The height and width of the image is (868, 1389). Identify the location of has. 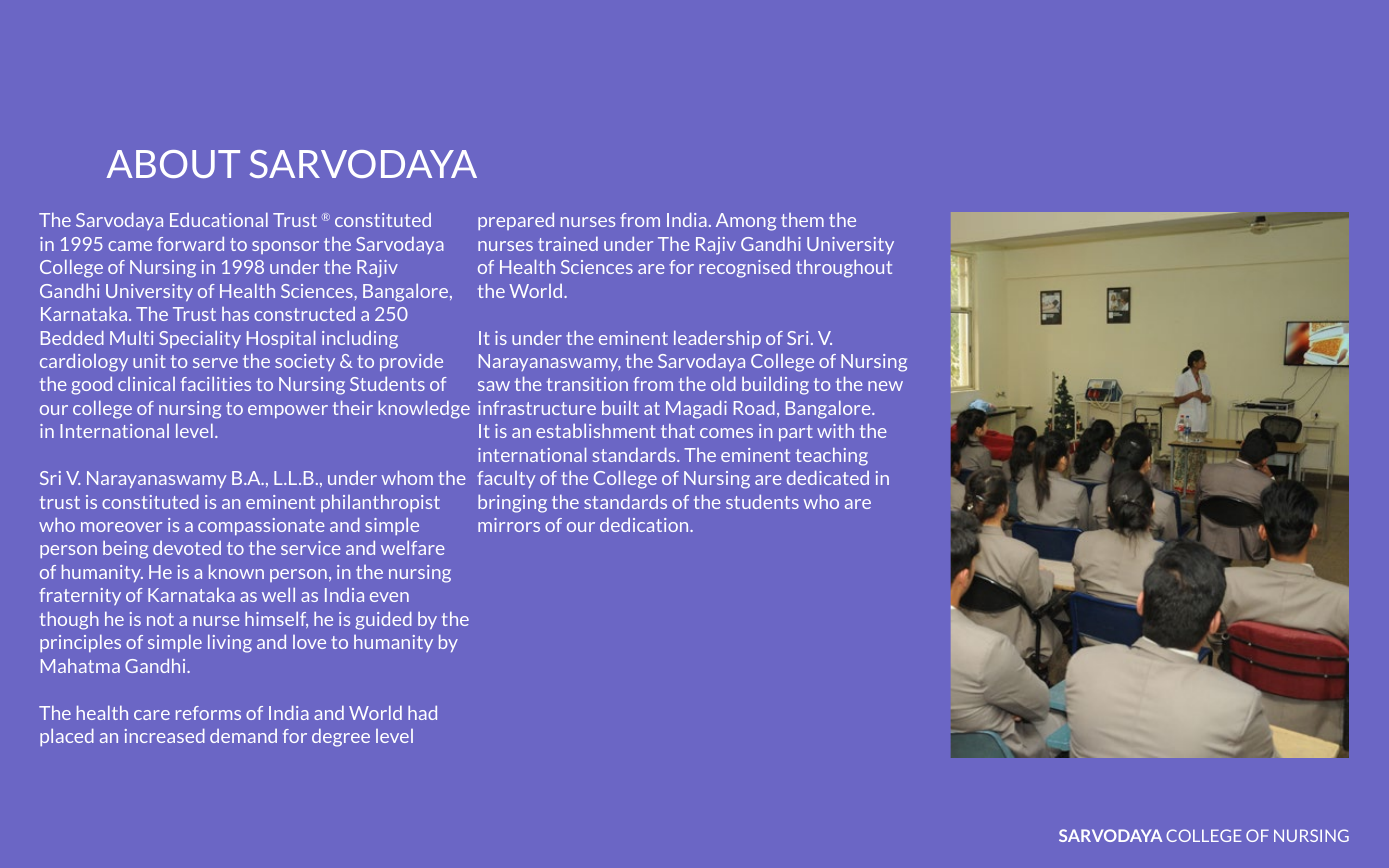
(235, 314).
